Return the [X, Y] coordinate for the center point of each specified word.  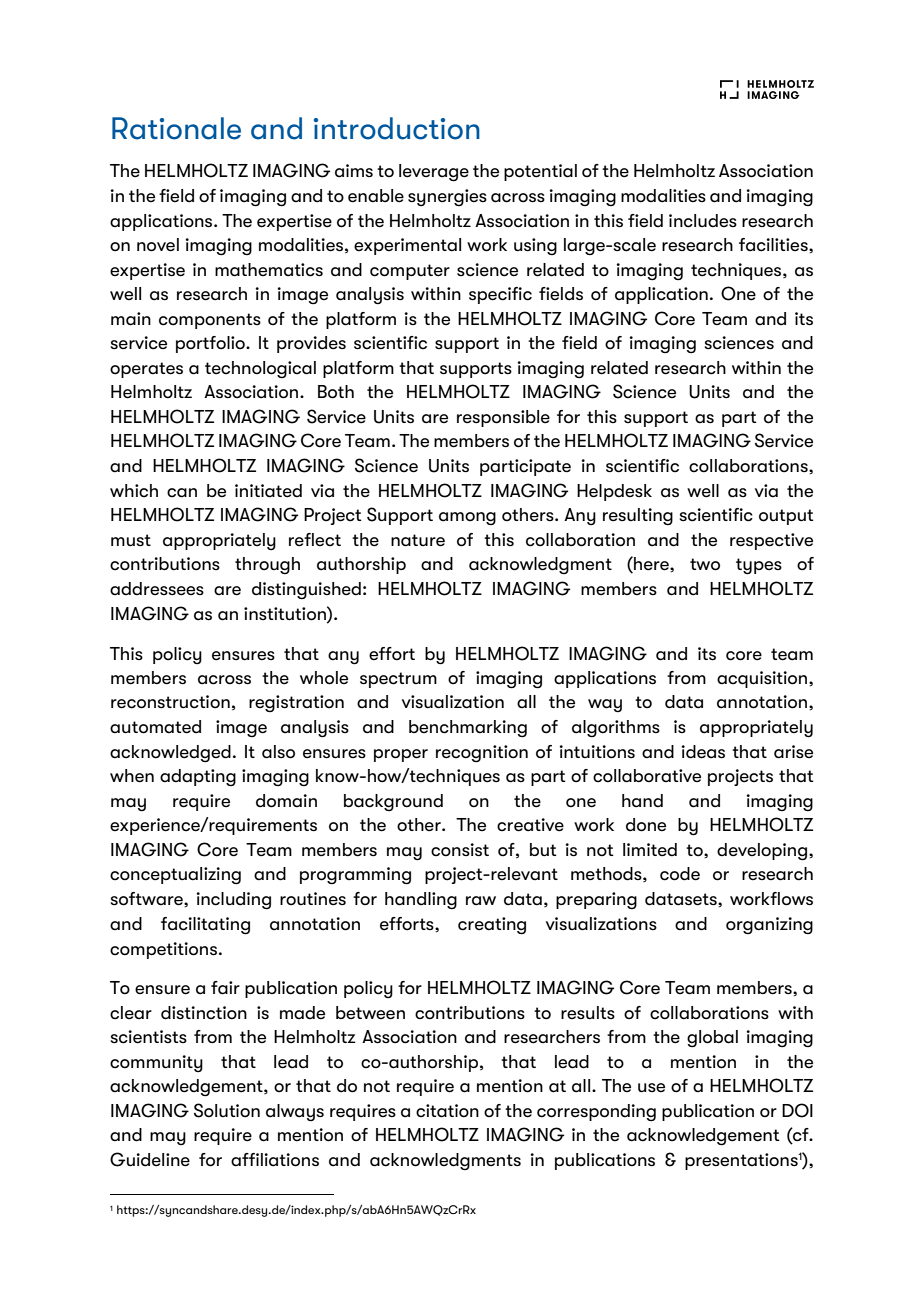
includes [703, 221]
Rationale [176, 128]
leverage [434, 173]
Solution [227, 1110]
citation [447, 1111]
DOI [797, 1110]
